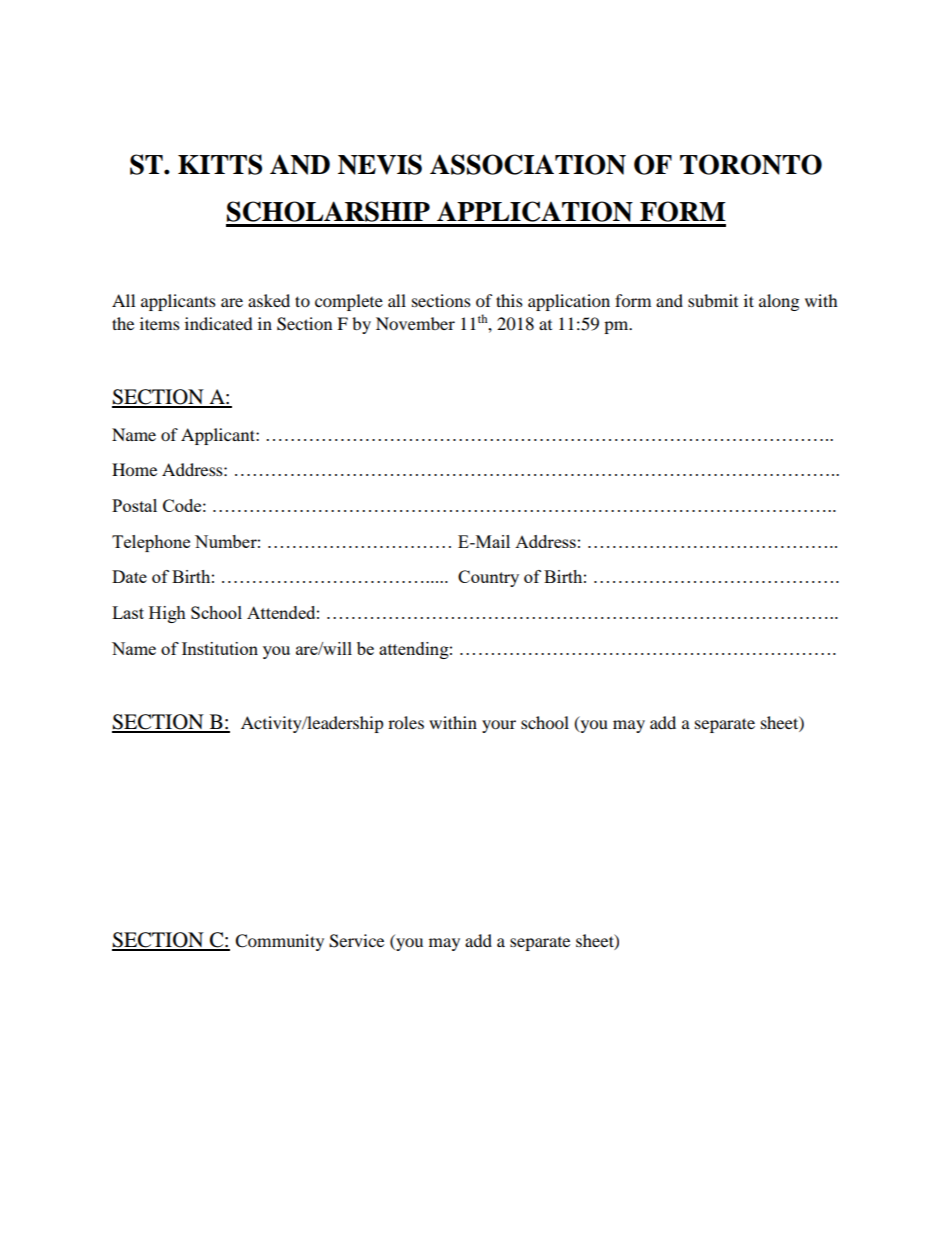  What do you see at coordinates (279, 942) in the document?
I see `Community` at bounding box center [279, 942].
